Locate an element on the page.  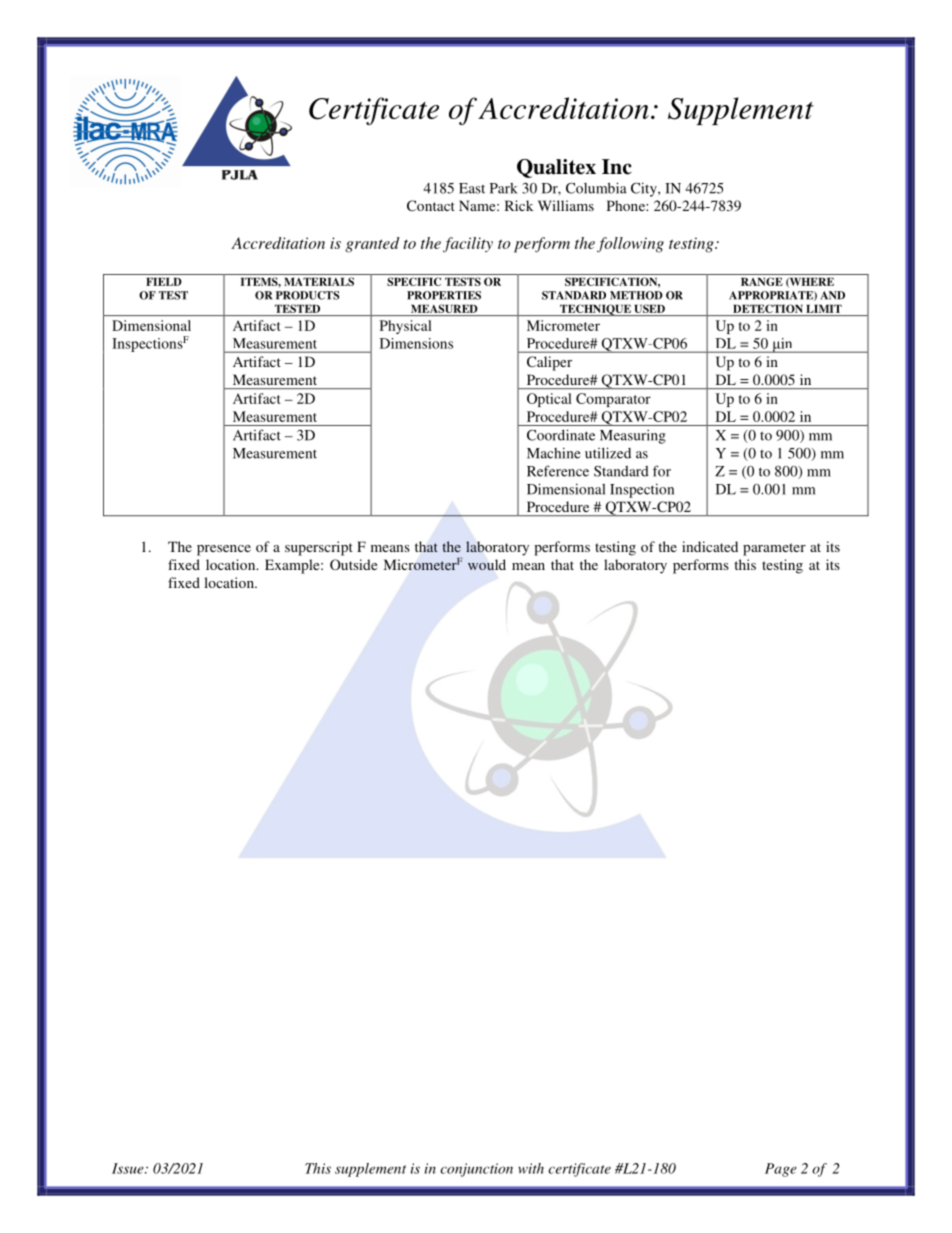
would is located at coordinates (487, 564).
